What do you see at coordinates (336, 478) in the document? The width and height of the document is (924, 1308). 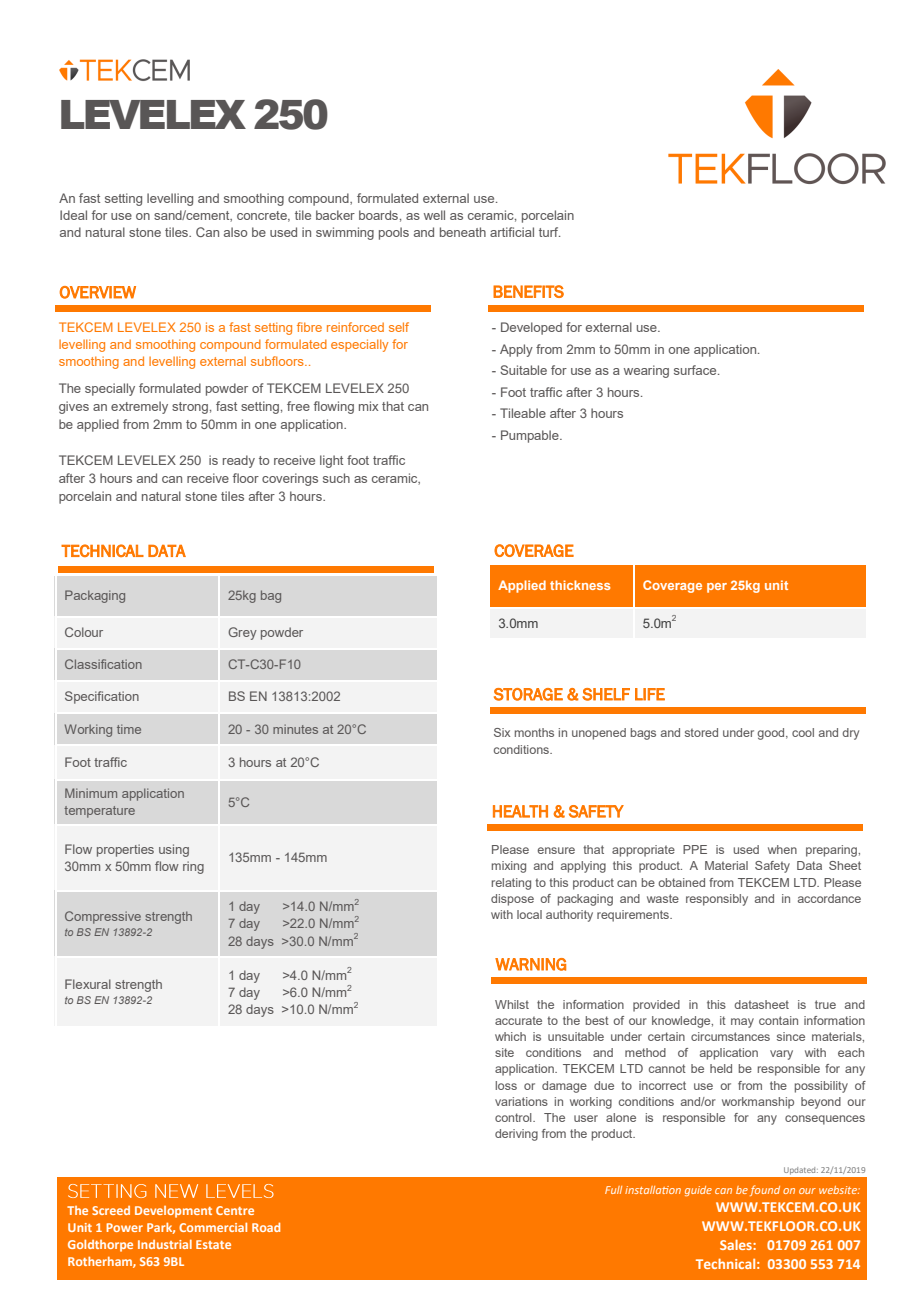 I see `such` at bounding box center [336, 478].
